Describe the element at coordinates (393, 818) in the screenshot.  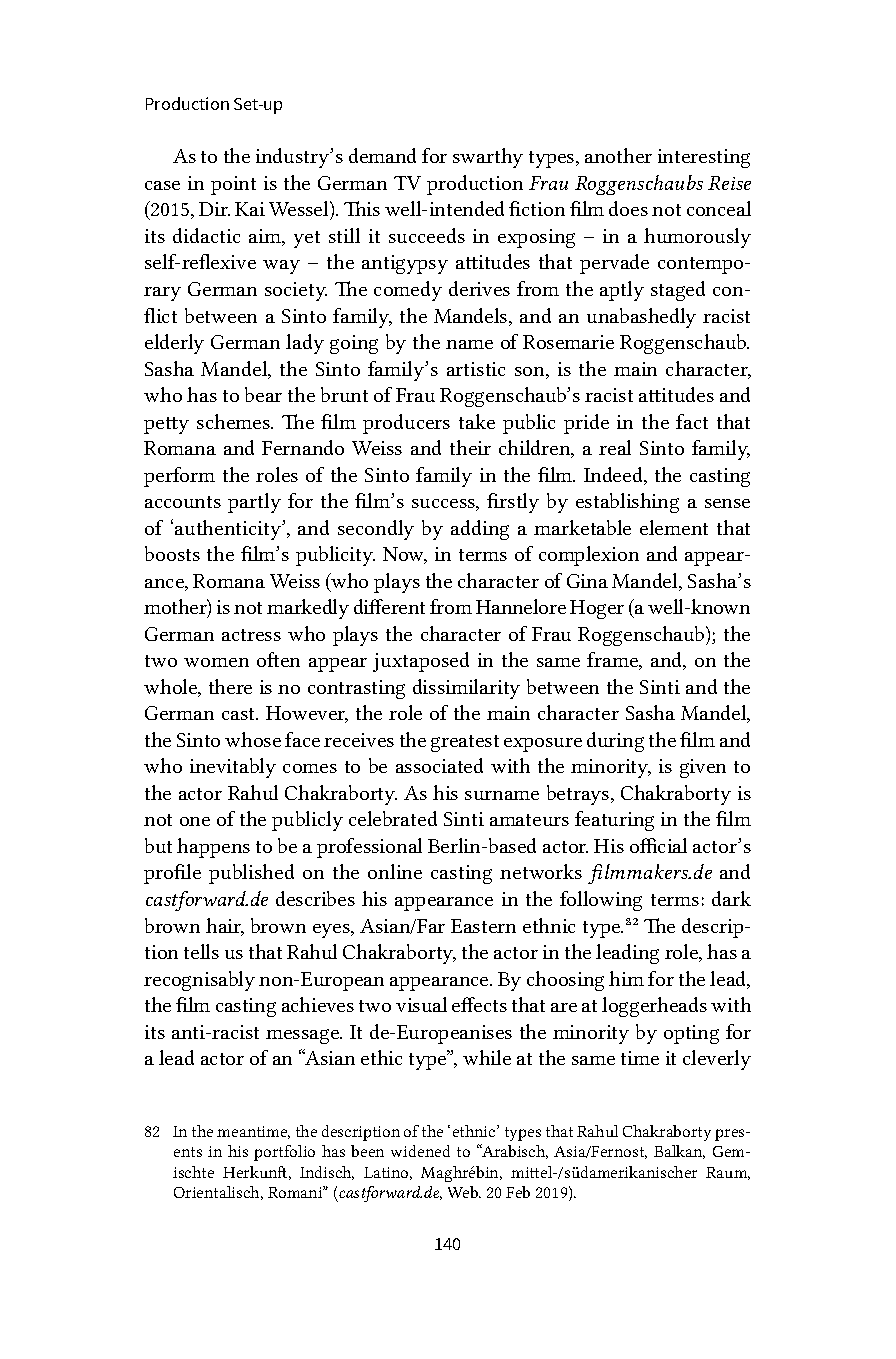
I see `celebrated` at that location.
